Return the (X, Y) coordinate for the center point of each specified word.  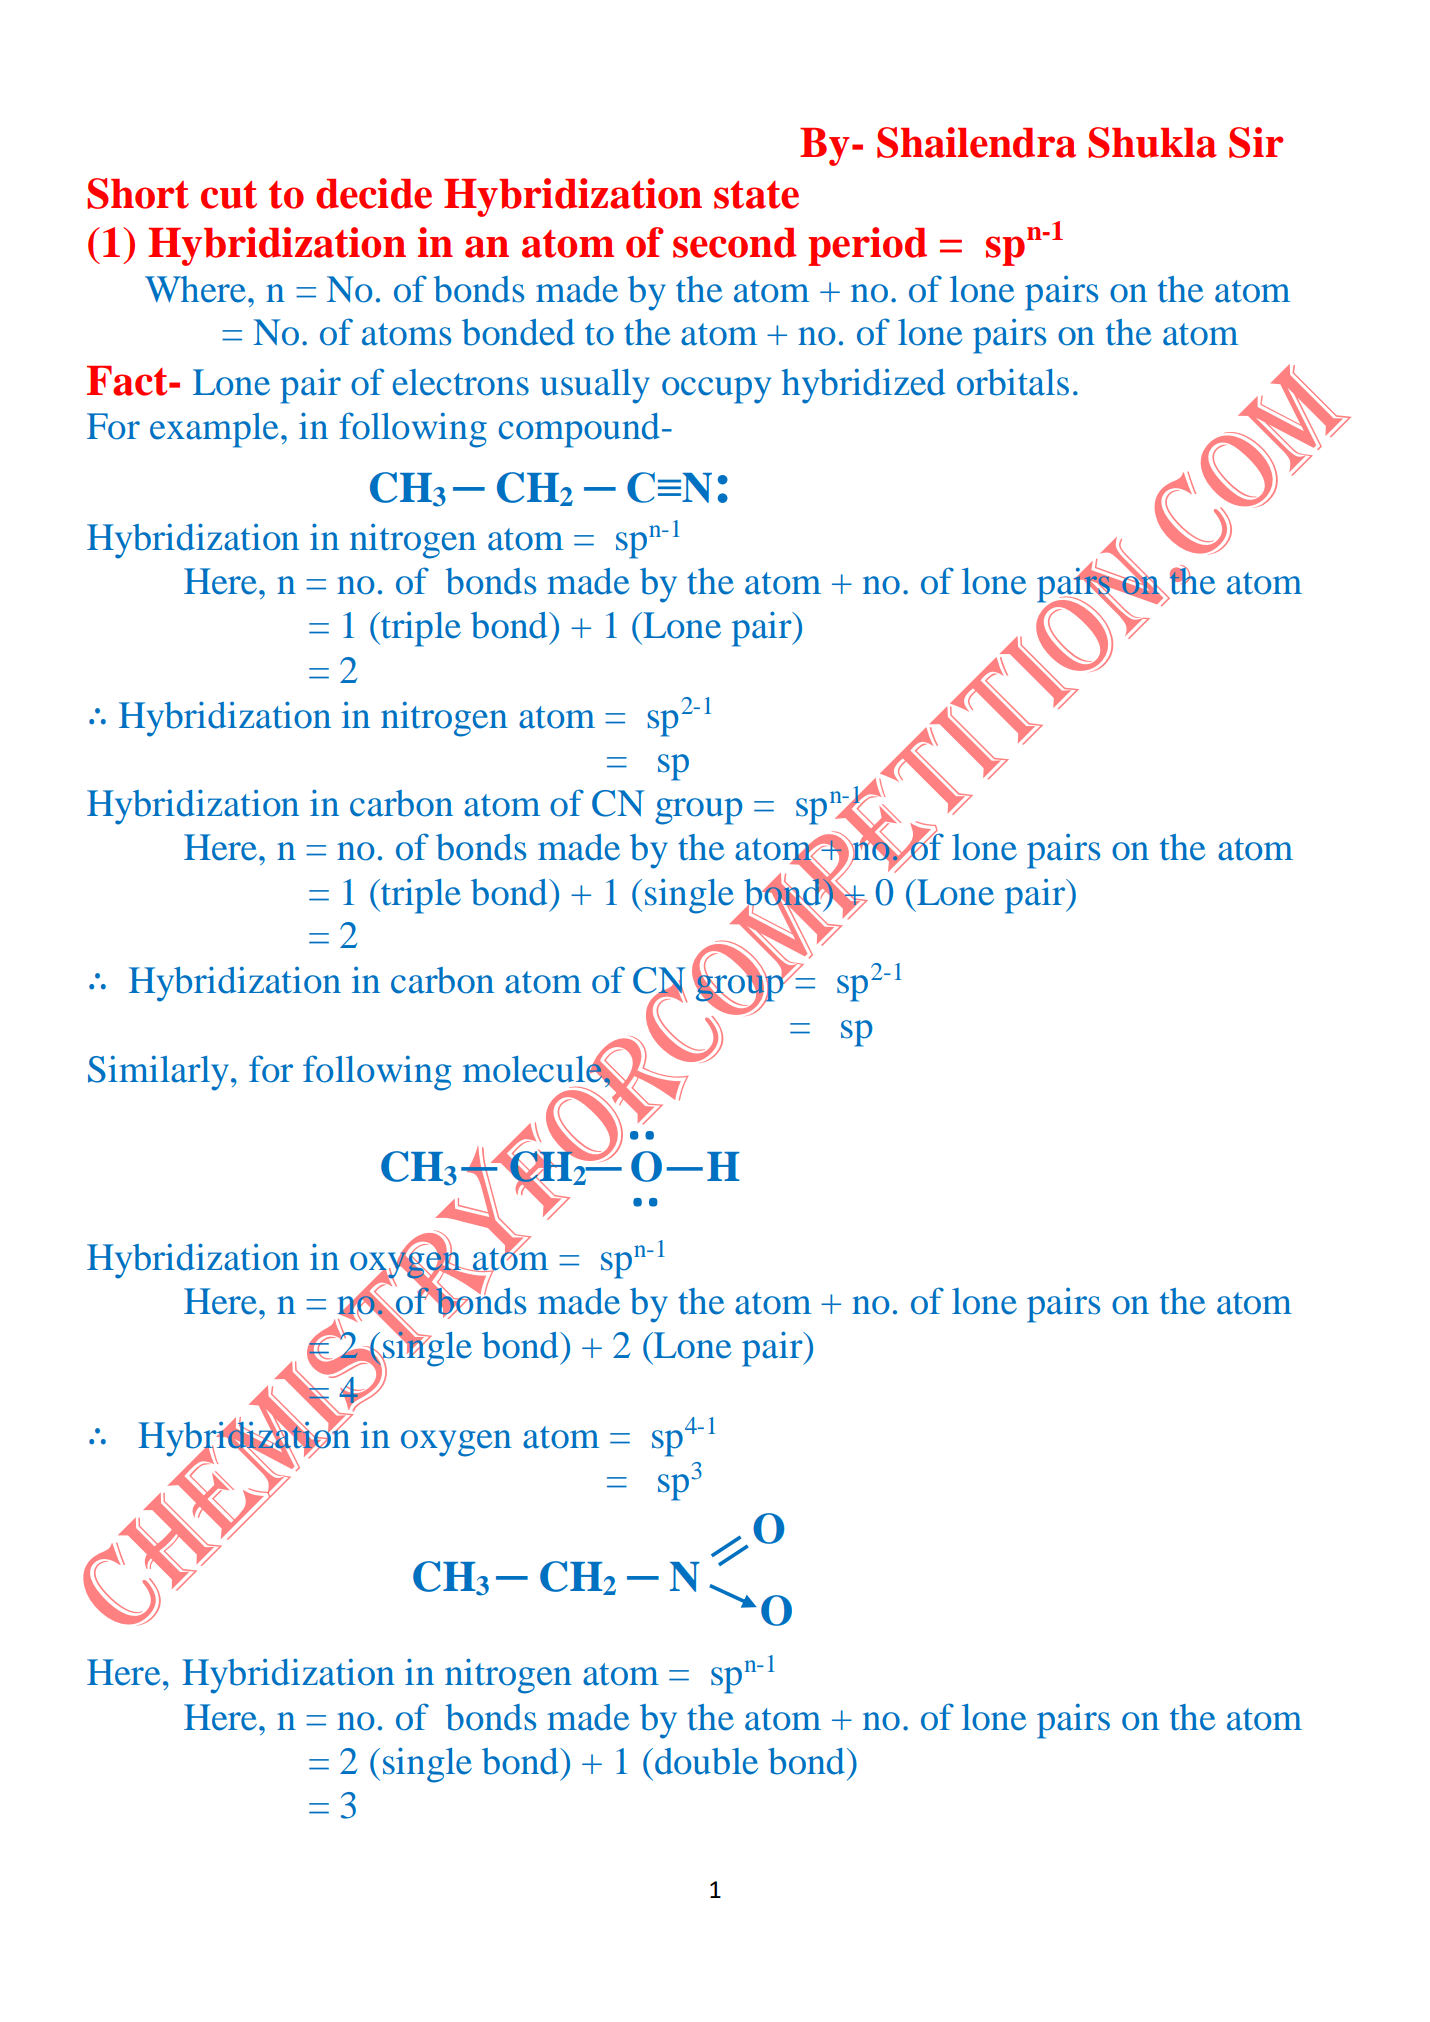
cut (229, 195)
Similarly (158, 1073)
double (706, 1761)
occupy (716, 390)
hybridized (863, 386)
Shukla (1152, 142)
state (756, 195)
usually (595, 386)
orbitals (1013, 382)
